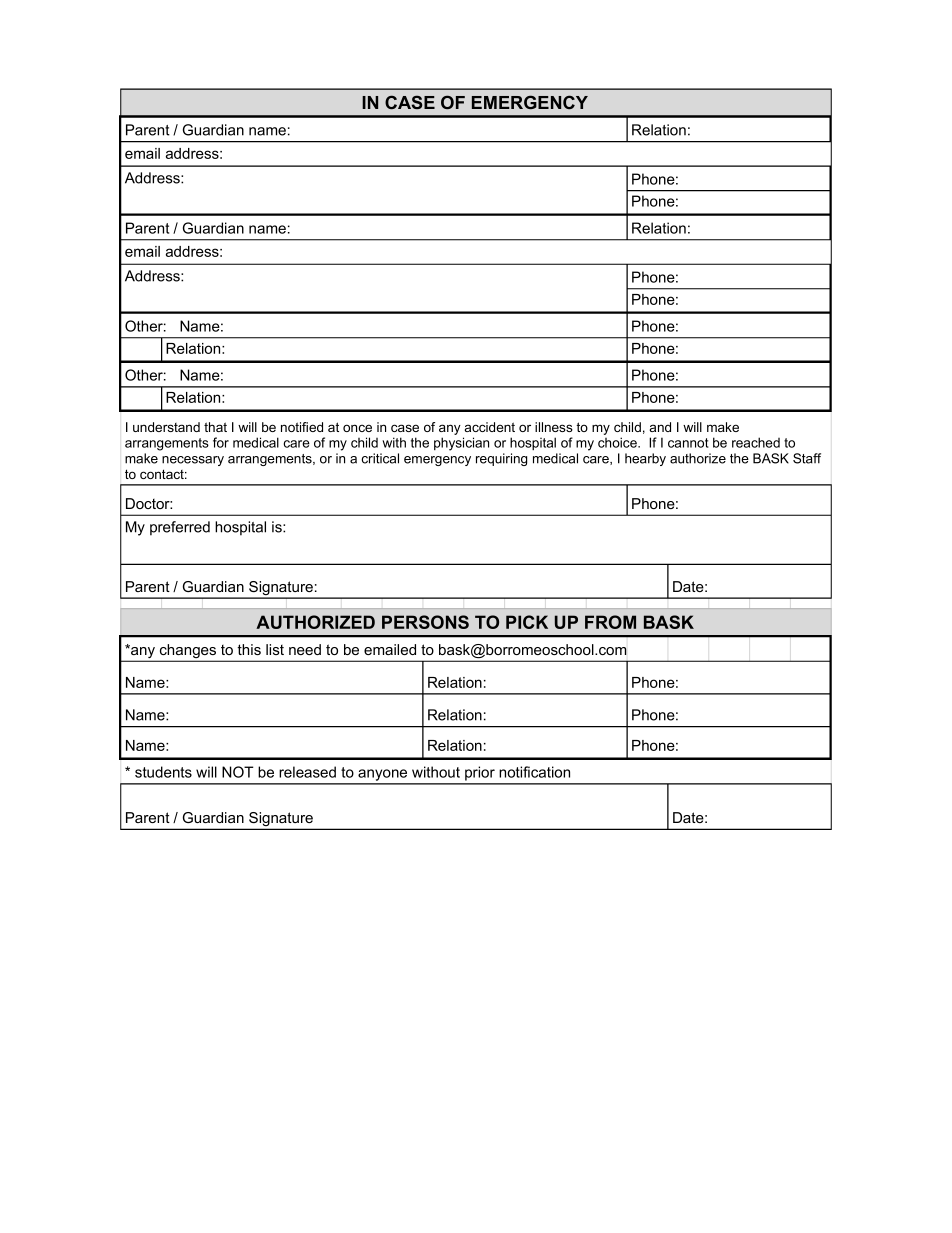 Image resolution: width=952 pixels, height=1233 pixels. Describe the element at coordinates (527, 622) in the document. I see `PICK` at that location.
